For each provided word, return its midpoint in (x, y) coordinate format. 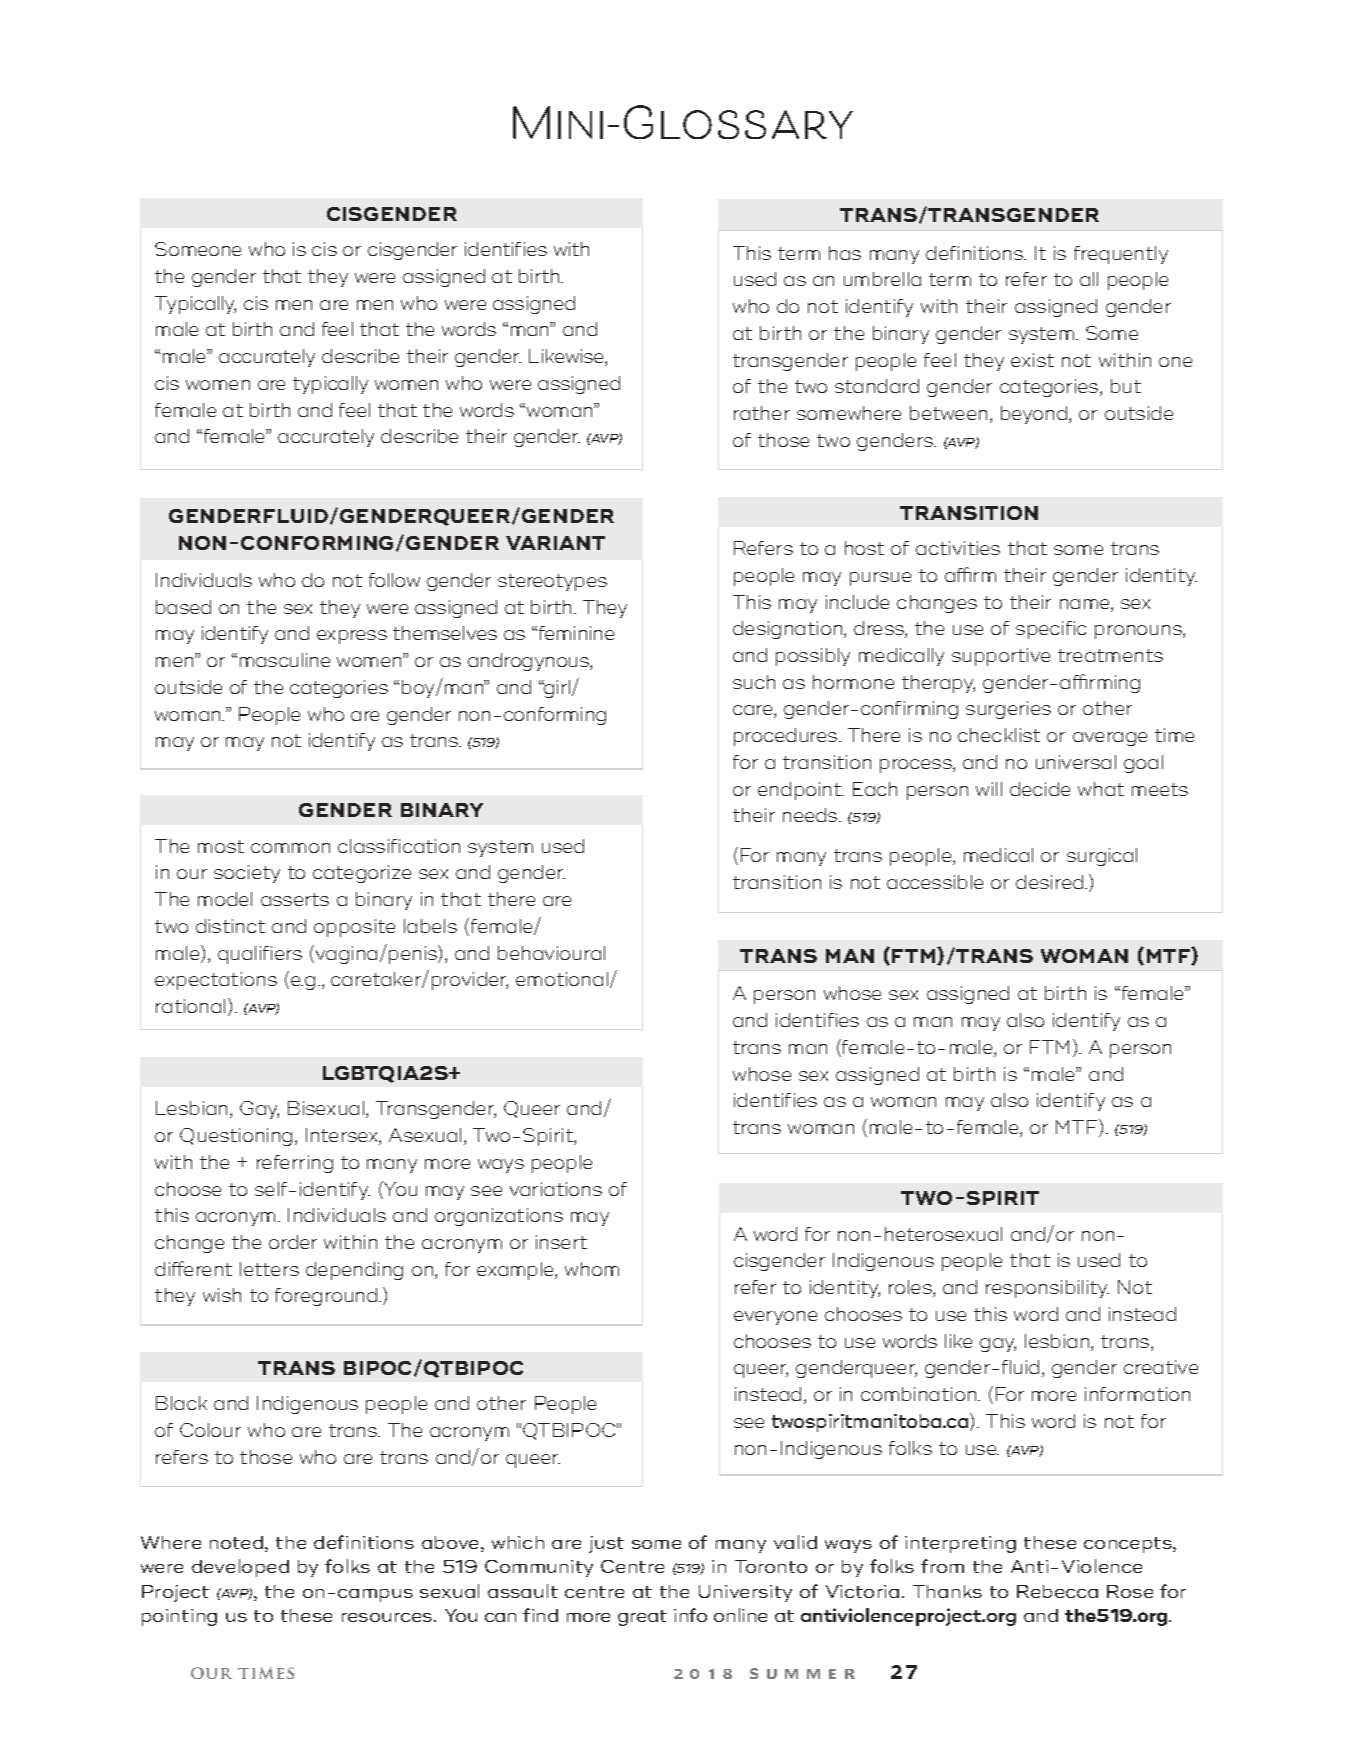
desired (1051, 882)
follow (394, 580)
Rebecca (1057, 1591)
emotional (562, 979)
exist (1032, 360)
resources (388, 1617)
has (845, 253)
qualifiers (260, 955)
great (642, 1618)
